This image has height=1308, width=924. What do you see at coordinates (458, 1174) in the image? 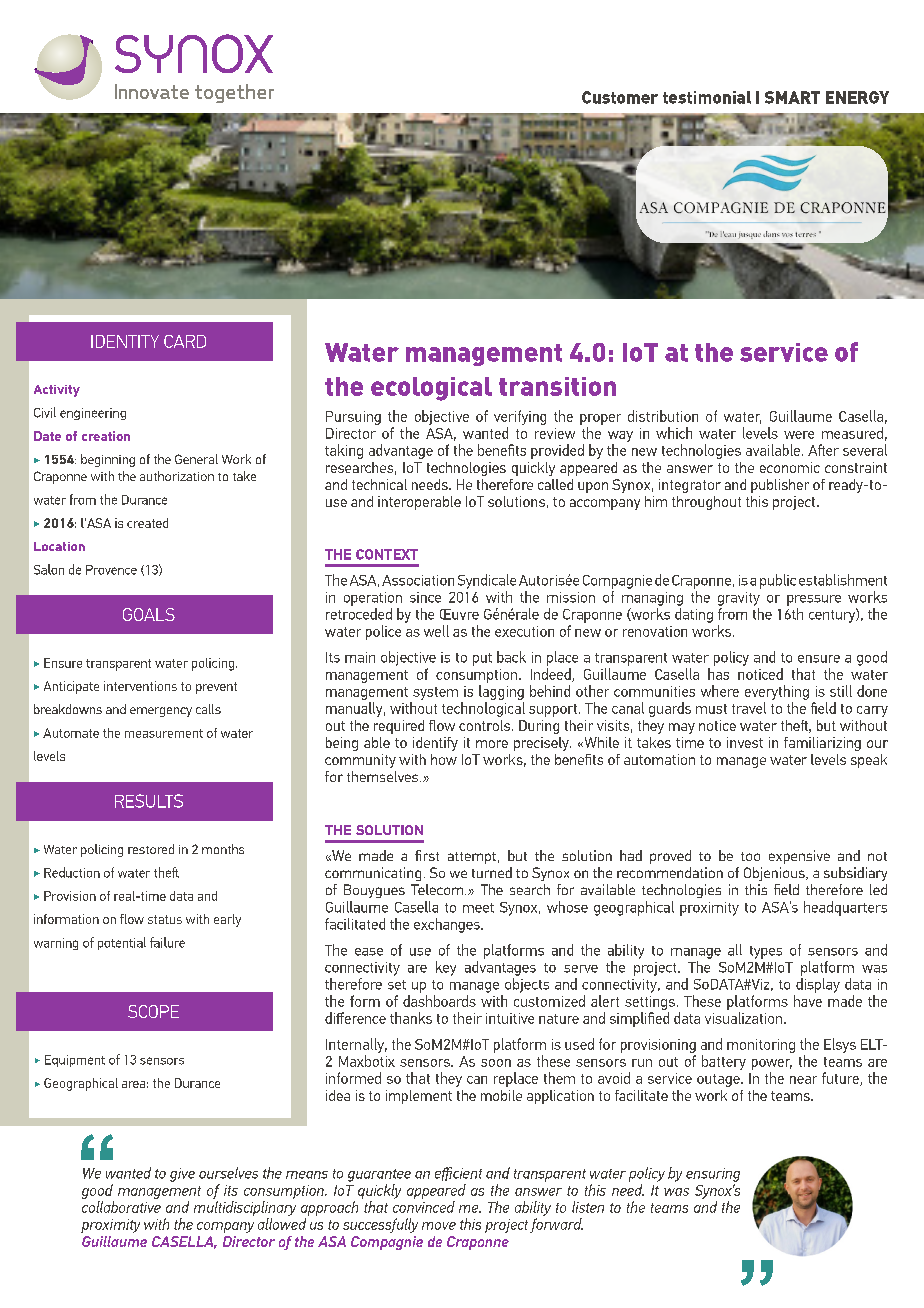
I see `efficient` at bounding box center [458, 1174].
